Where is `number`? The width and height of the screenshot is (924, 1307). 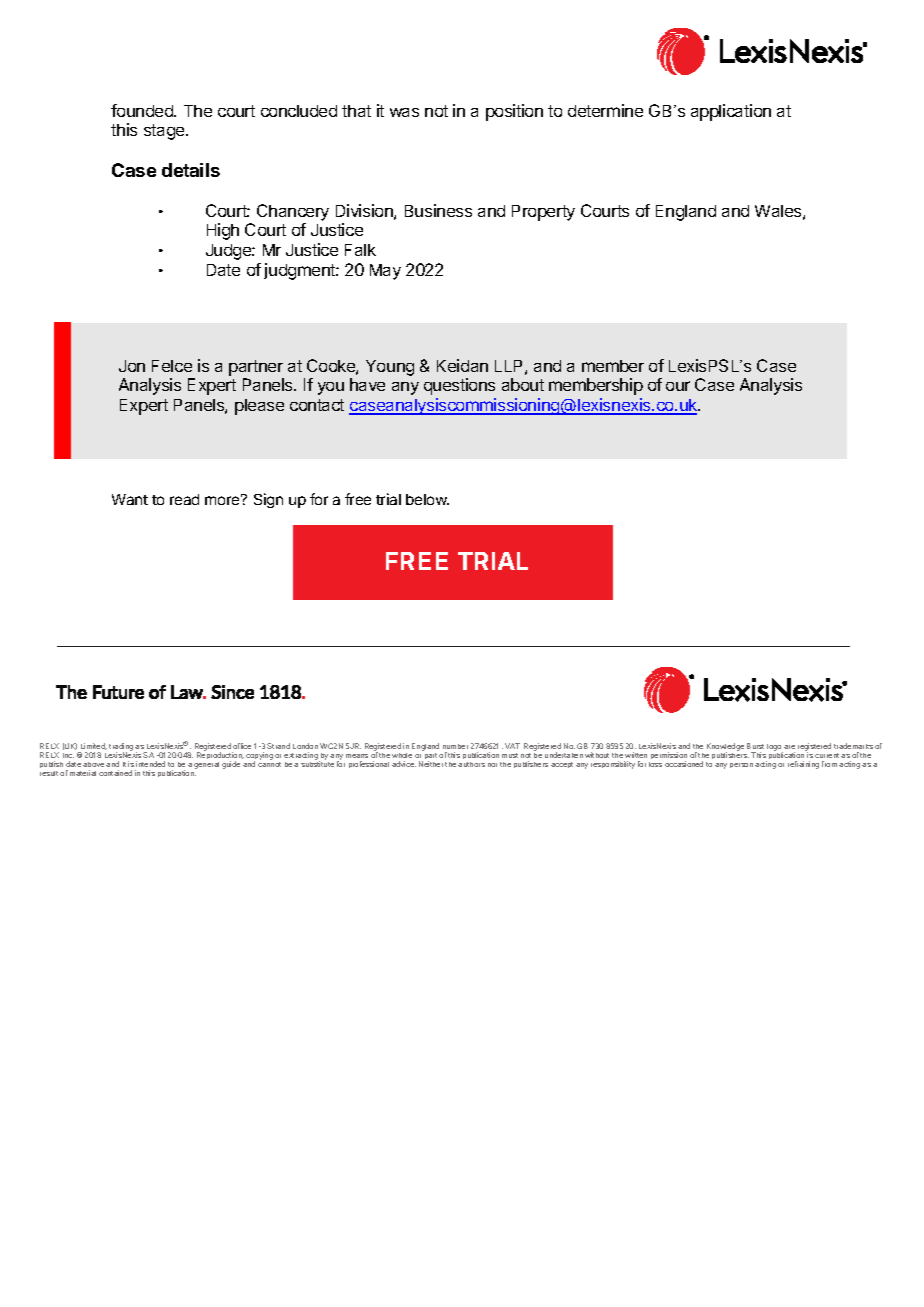
number is located at coordinates (455, 746).
